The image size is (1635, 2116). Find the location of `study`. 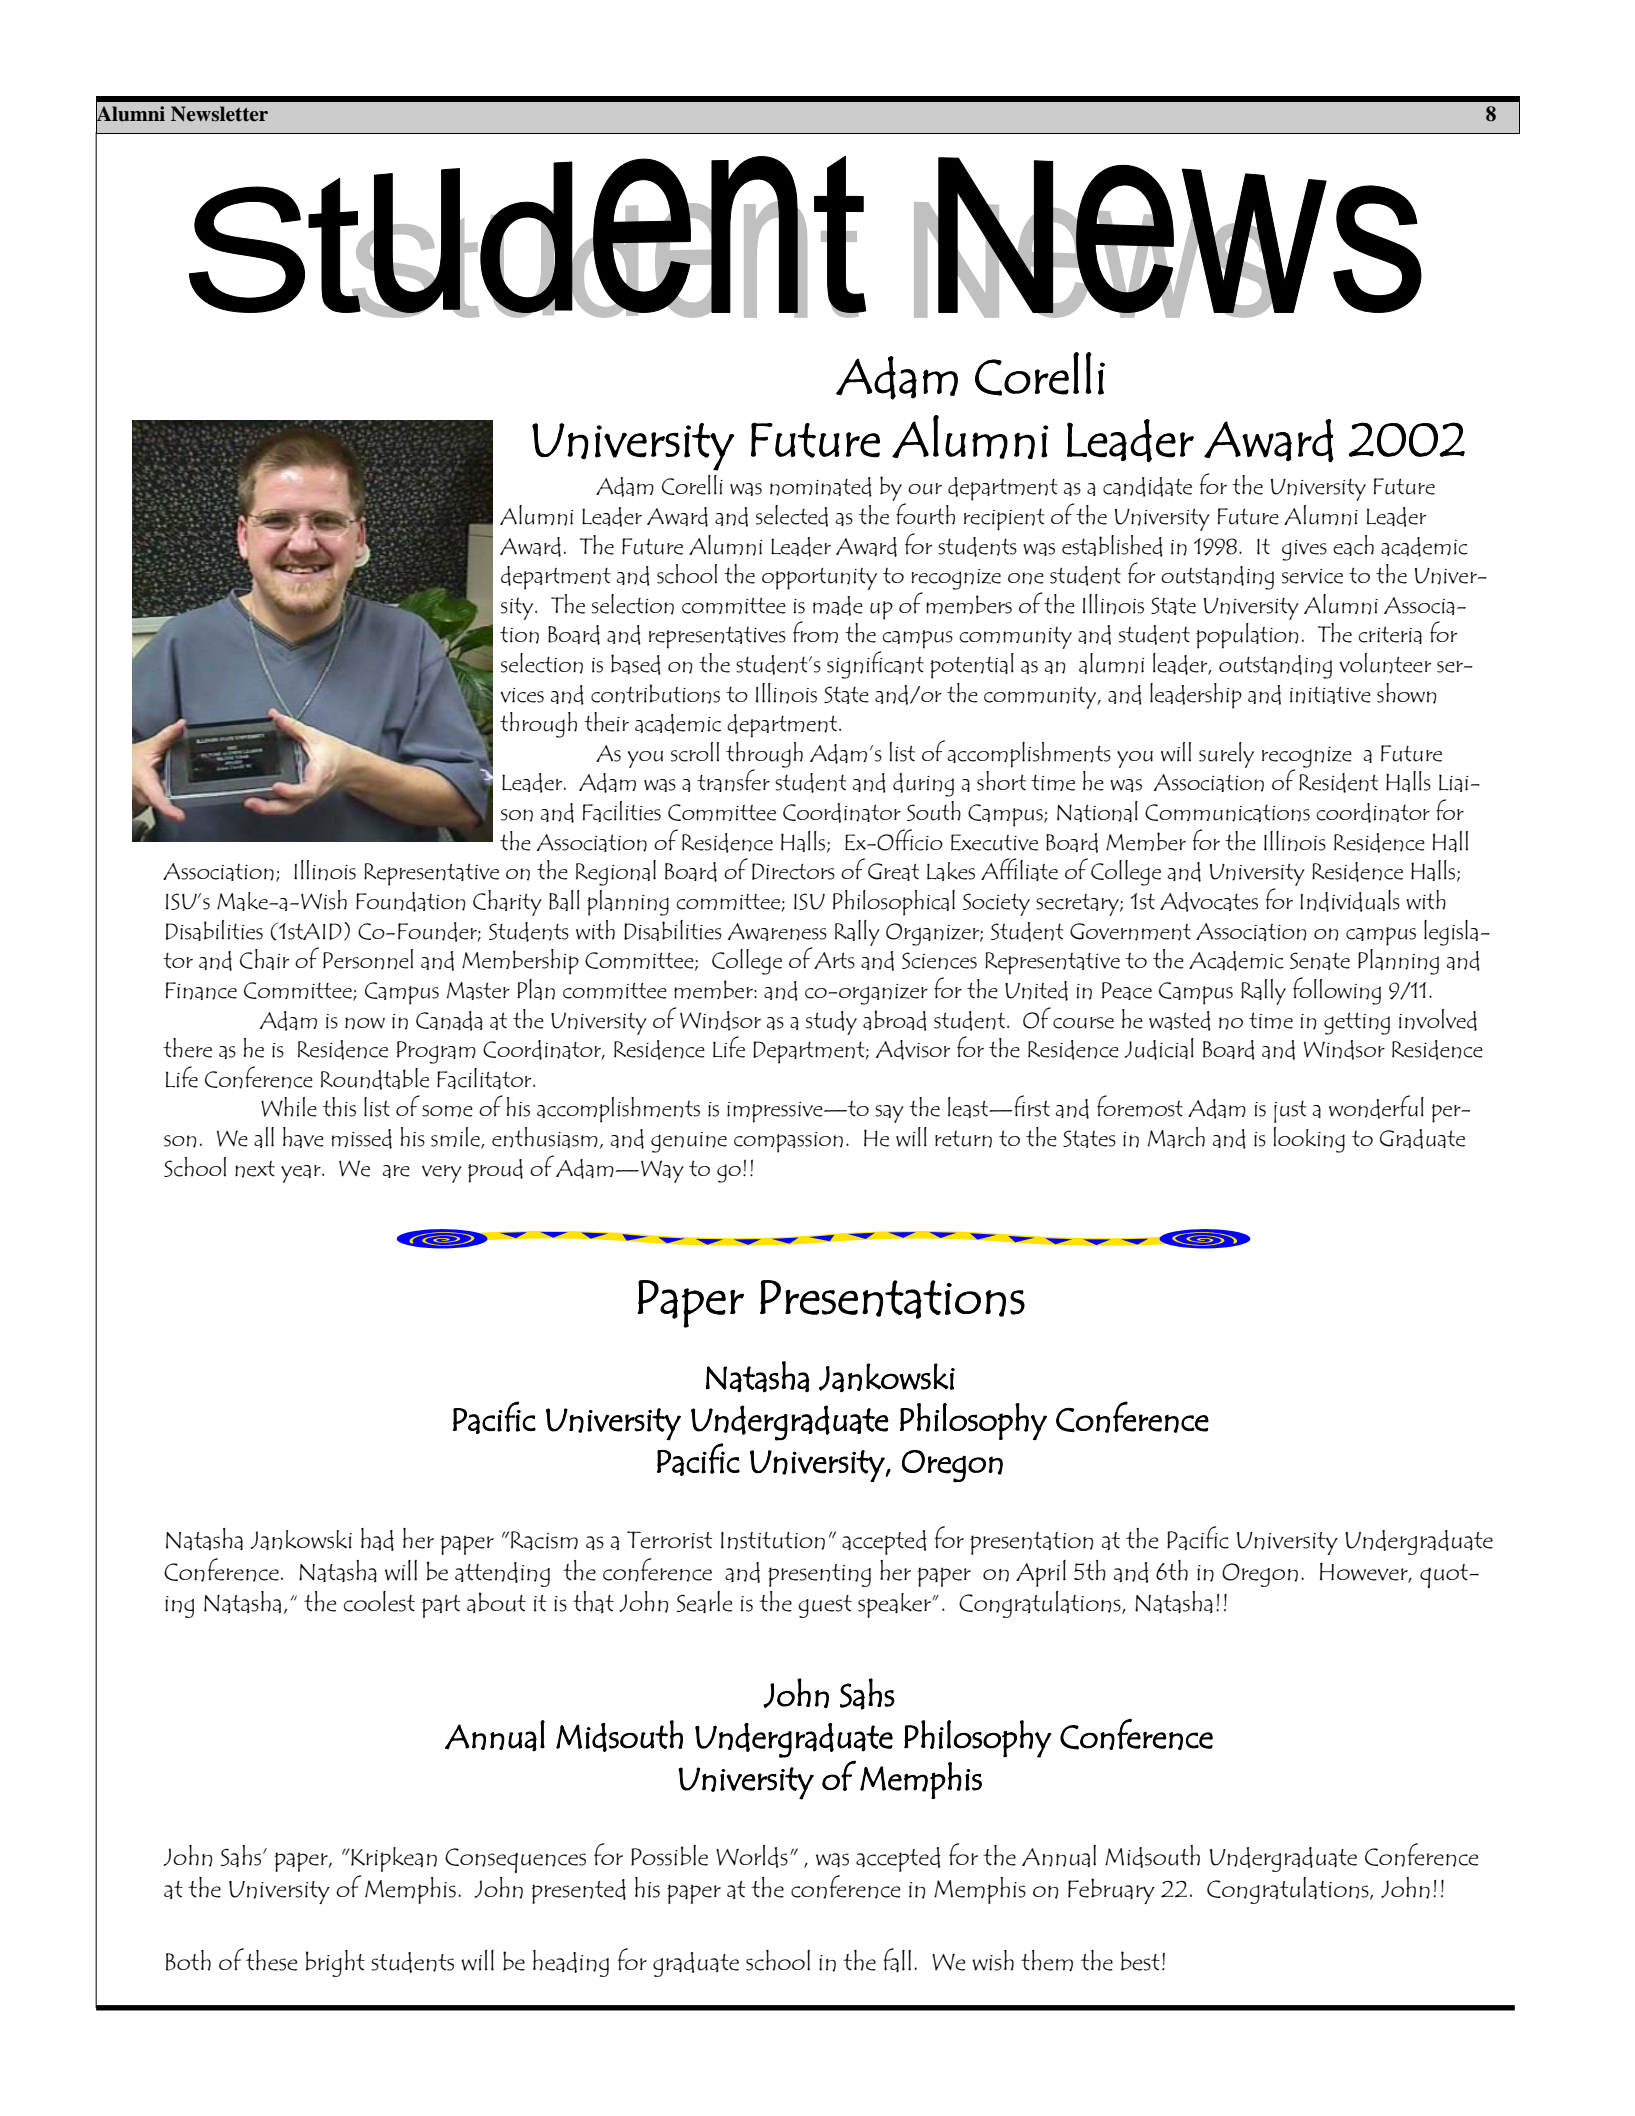

study is located at coordinates (831, 1023).
